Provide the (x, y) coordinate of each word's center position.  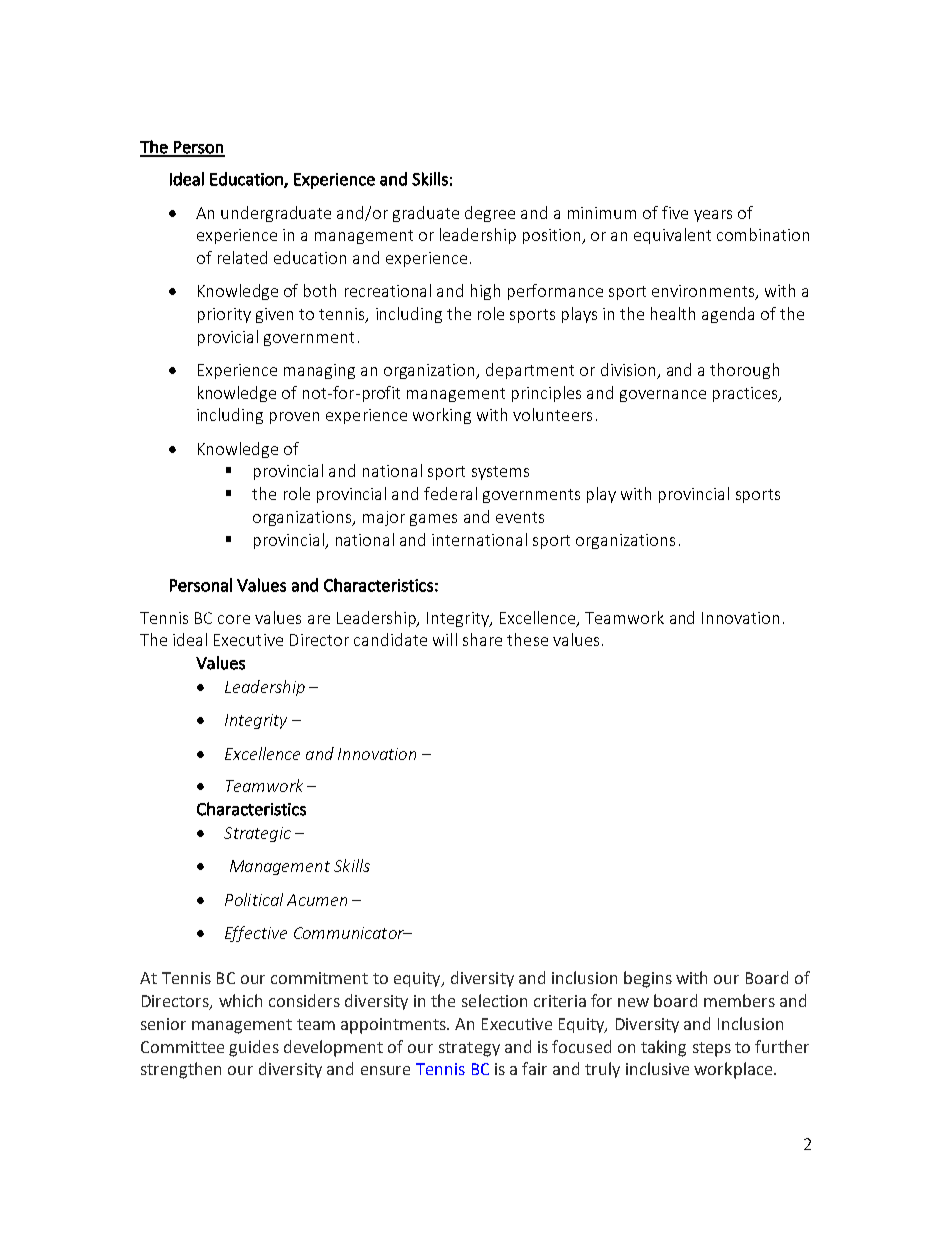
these (527, 639)
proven (294, 418)
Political (254, 899)
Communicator (350, 933)
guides (254, 1048)
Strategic (257, 834)
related (242, 257)
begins (648, 979)
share (482, 639)
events (520, 517)
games (433, 520)
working (442, 416)
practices (746, 394)
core (234, 619)
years (713, 216)
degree (490, 214)
